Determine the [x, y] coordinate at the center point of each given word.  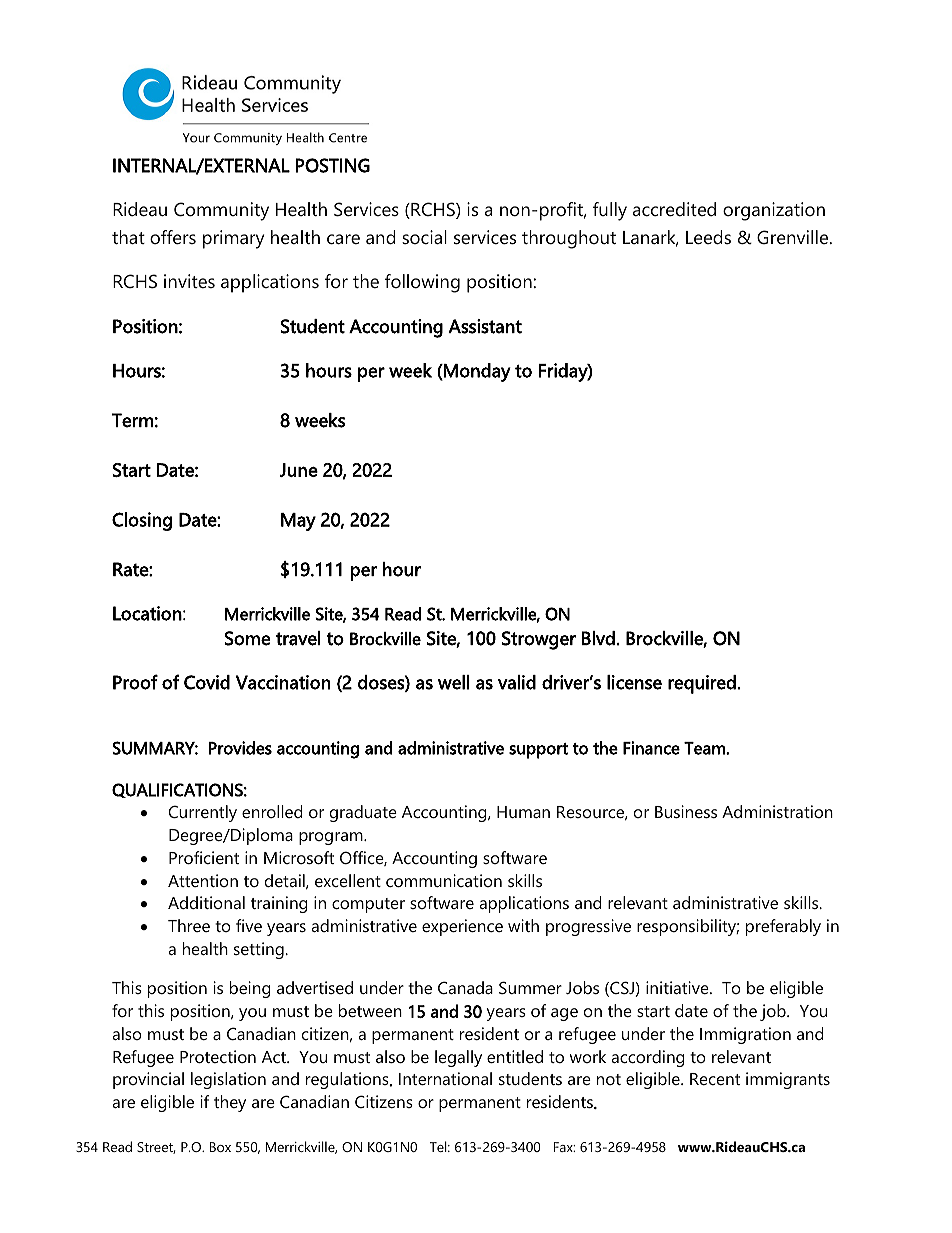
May [298, 522]
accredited [674, 209]
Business [686, 811]
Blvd [598, 638]
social [424, 237]
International [445, 1078]
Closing [142, 521]
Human [523, 812]
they [230, 1103]
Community [221, 211]
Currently [203, 813]
